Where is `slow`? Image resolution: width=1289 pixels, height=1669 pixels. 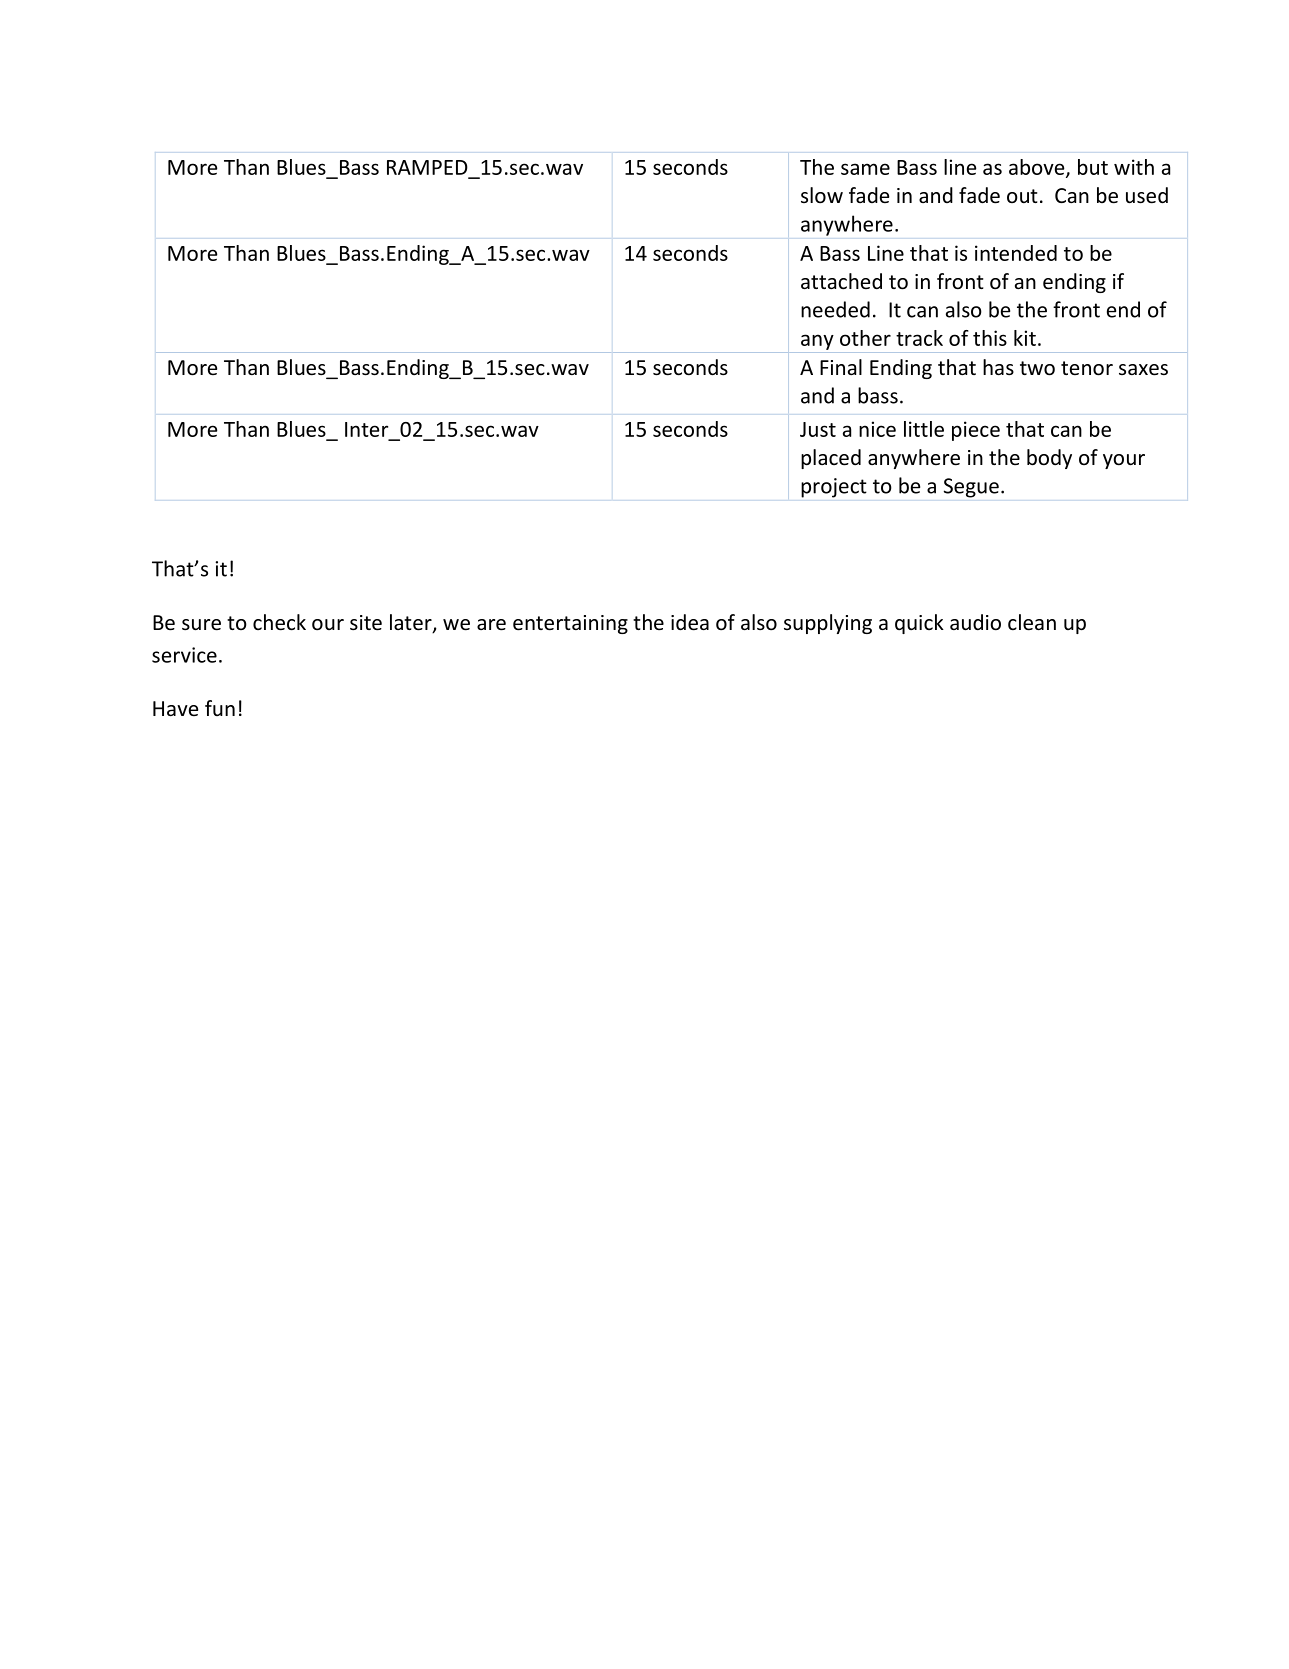
slow is located at coordinates (822, 195).
